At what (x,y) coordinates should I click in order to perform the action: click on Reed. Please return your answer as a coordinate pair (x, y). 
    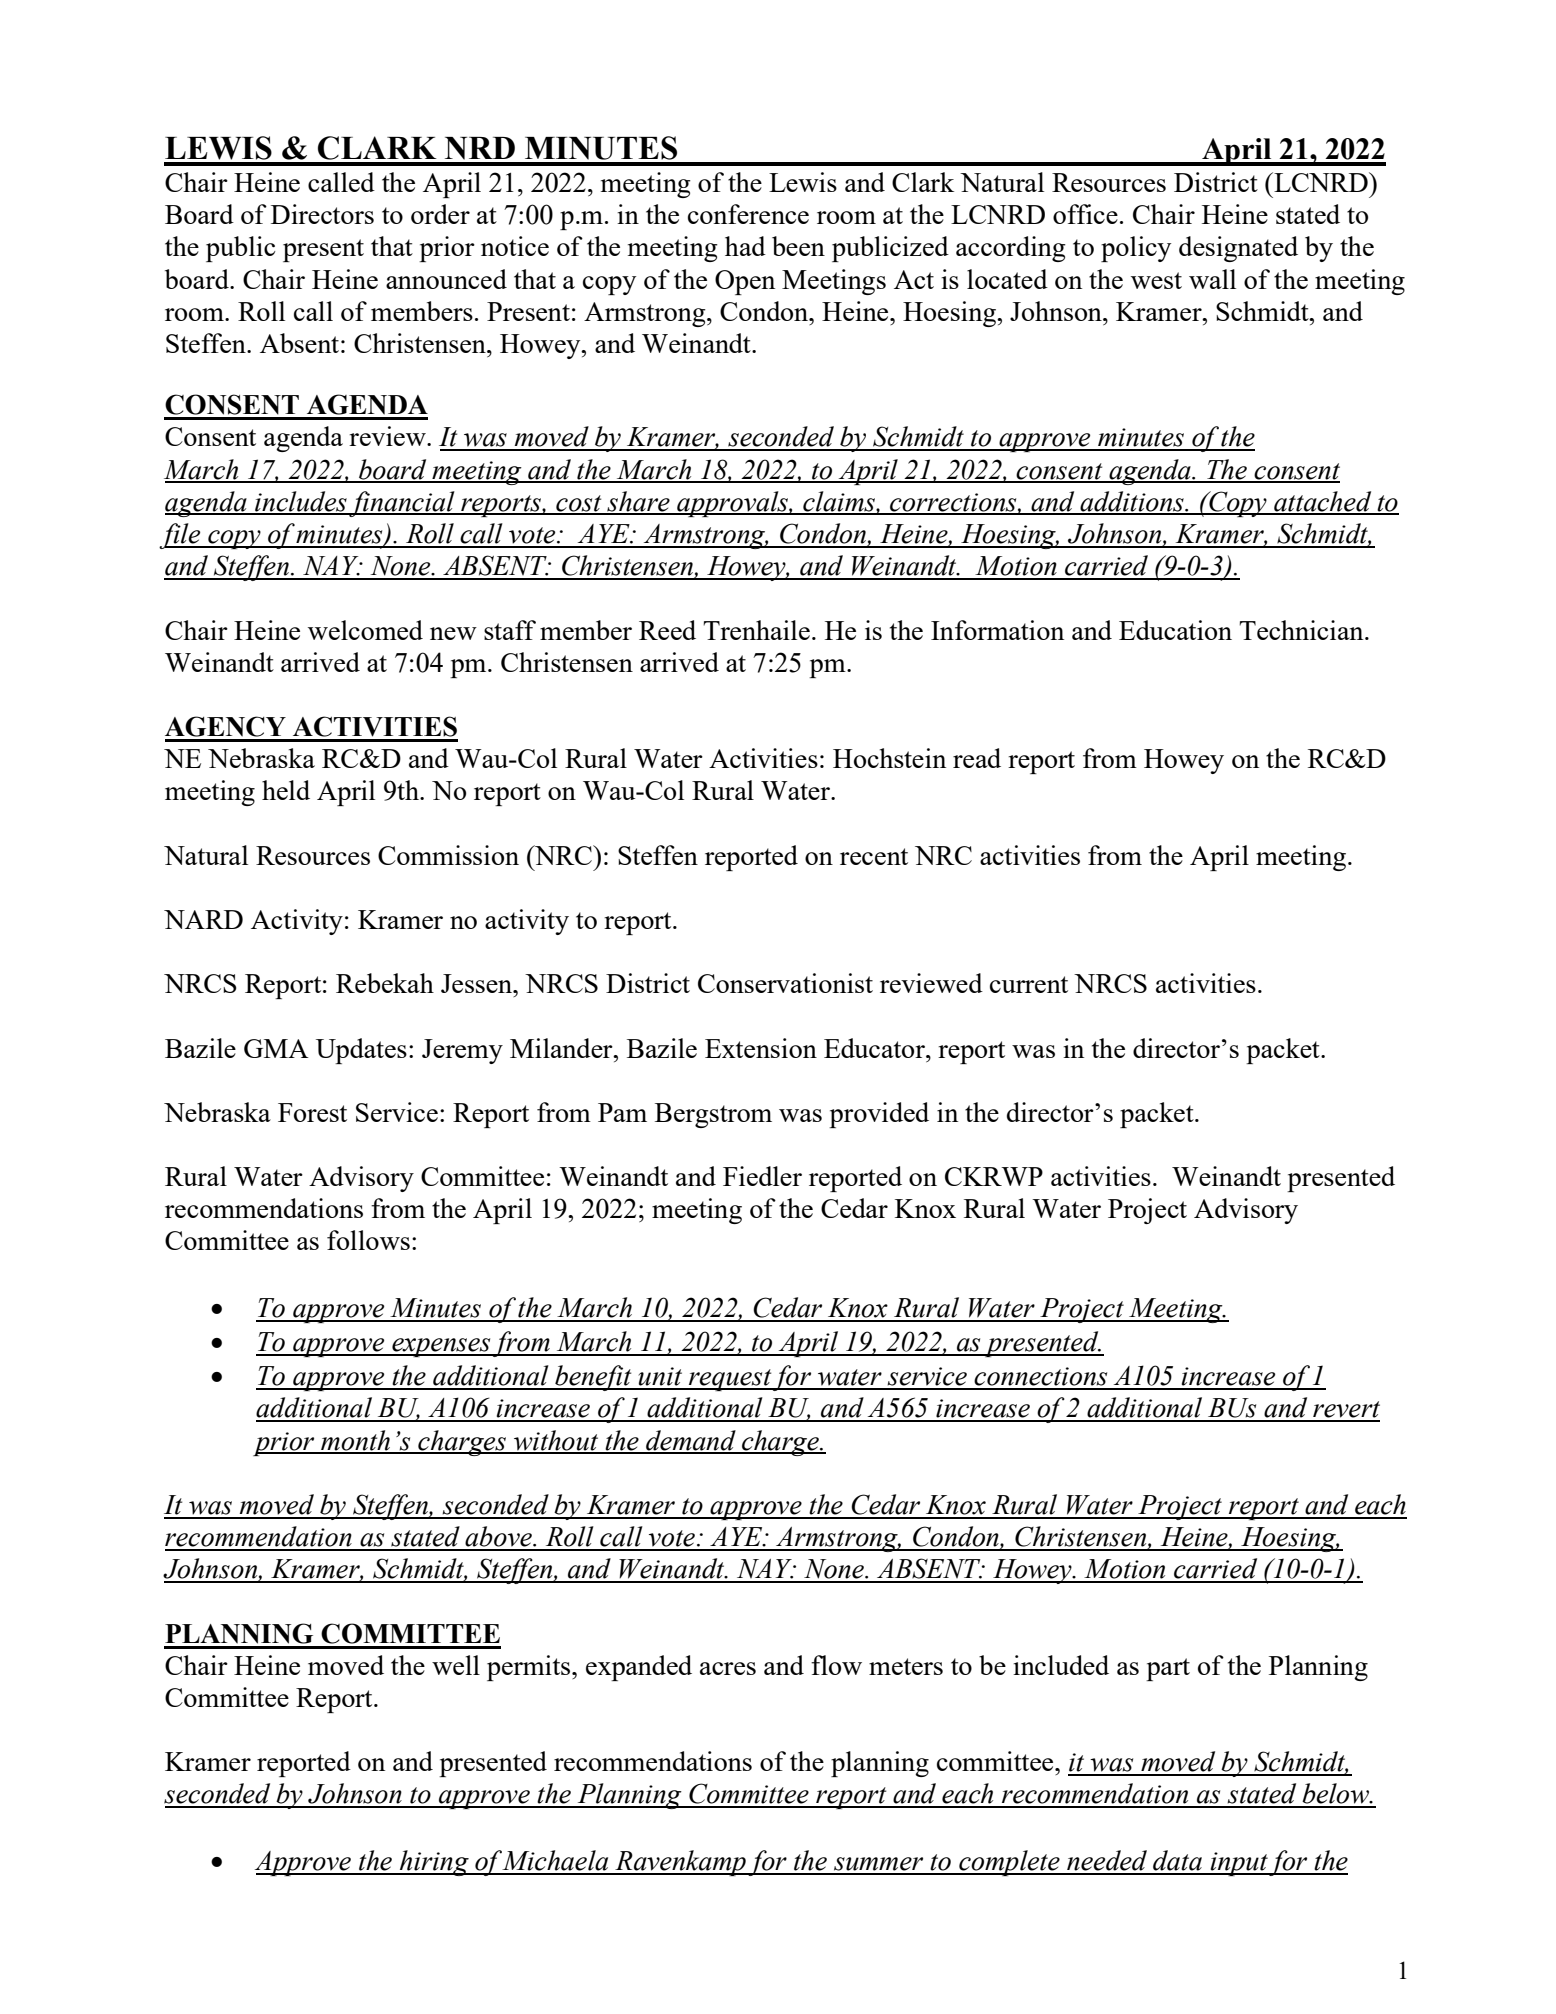
    Looking at the image, I should click on (667, 630).
